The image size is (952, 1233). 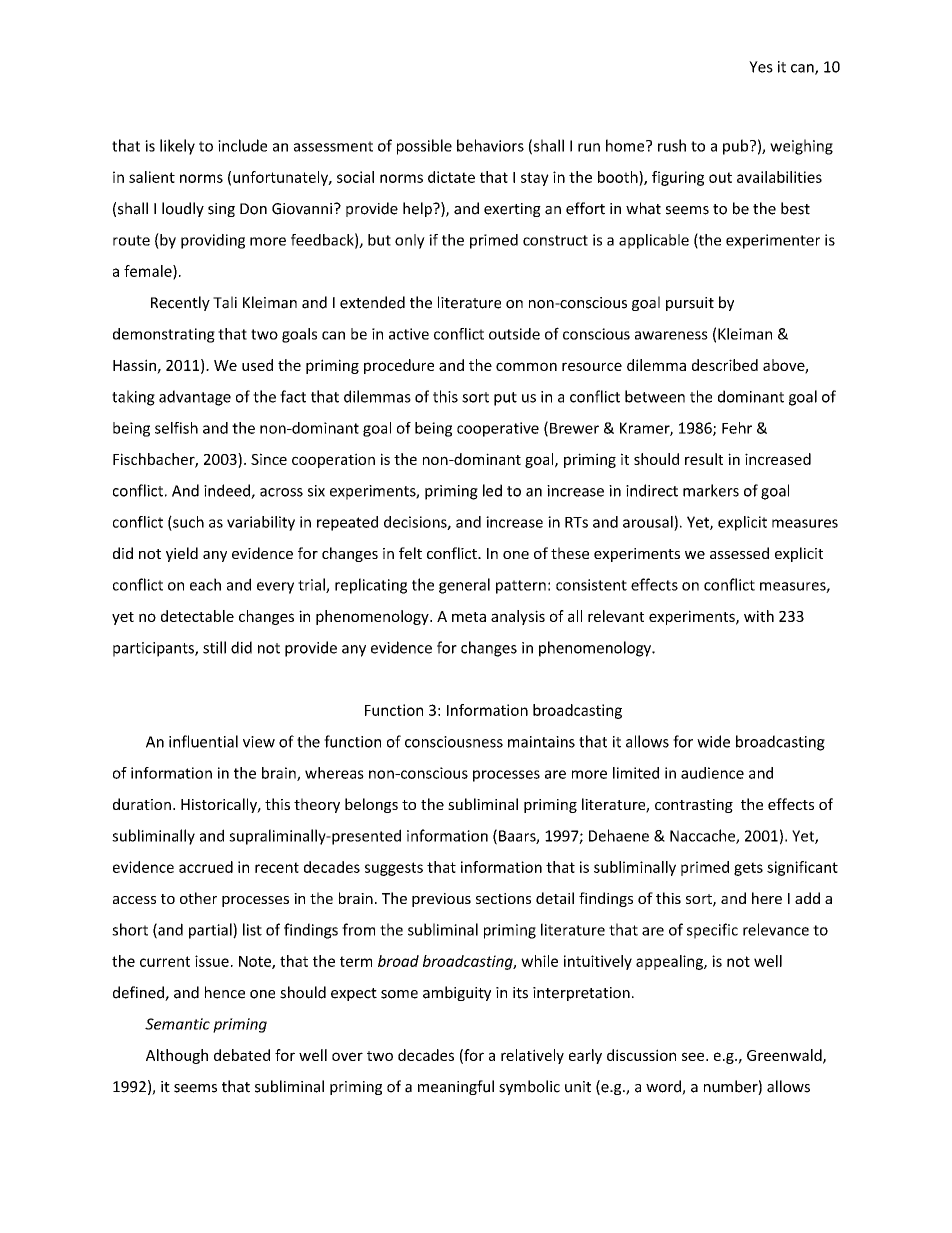 I want to click on debated, so click(x=242, y=1055).
